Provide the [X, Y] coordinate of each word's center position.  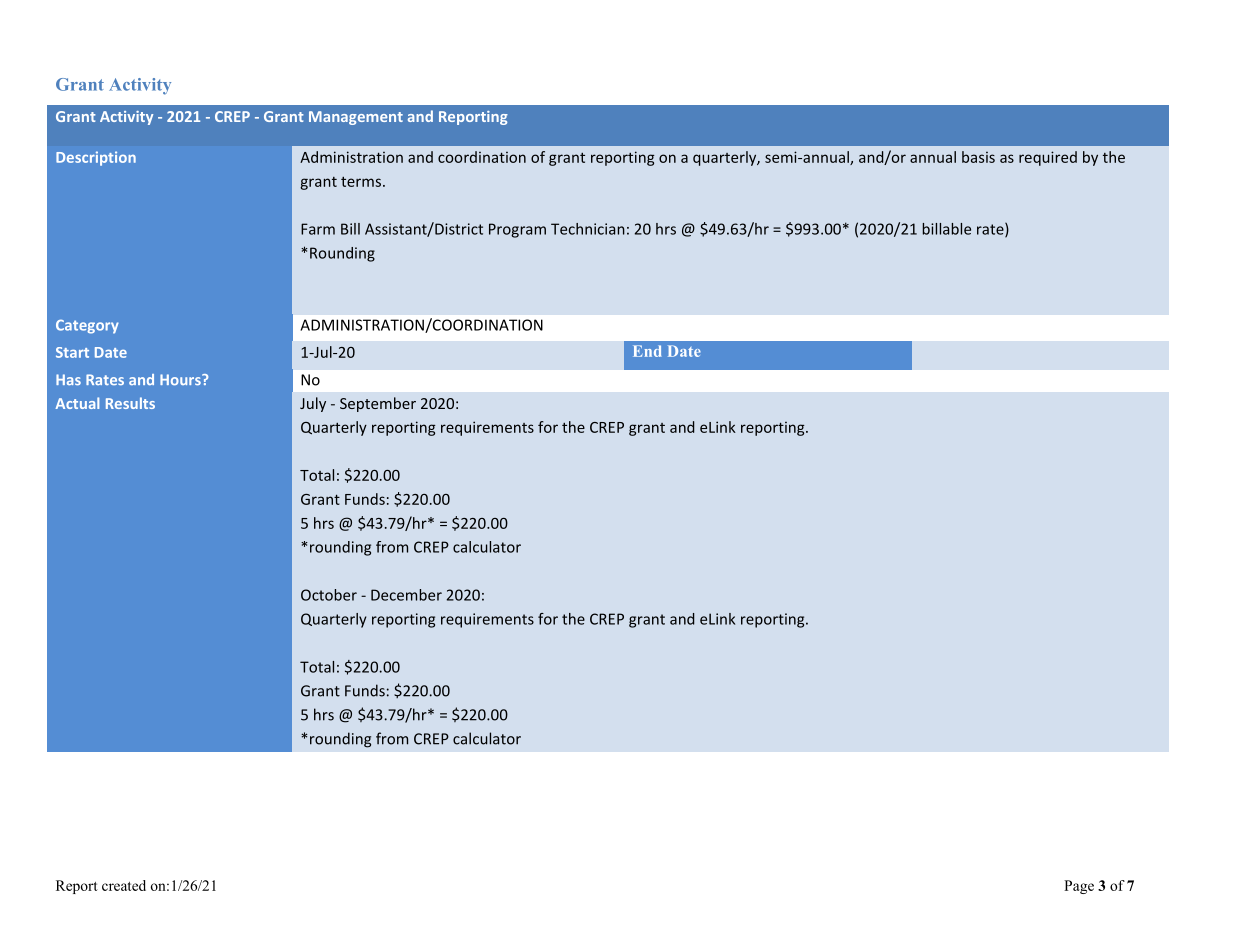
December [406, 595]
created [124, 885]
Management [356, 118]
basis [978, 157]
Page [1079, 887]
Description [96, 158]
